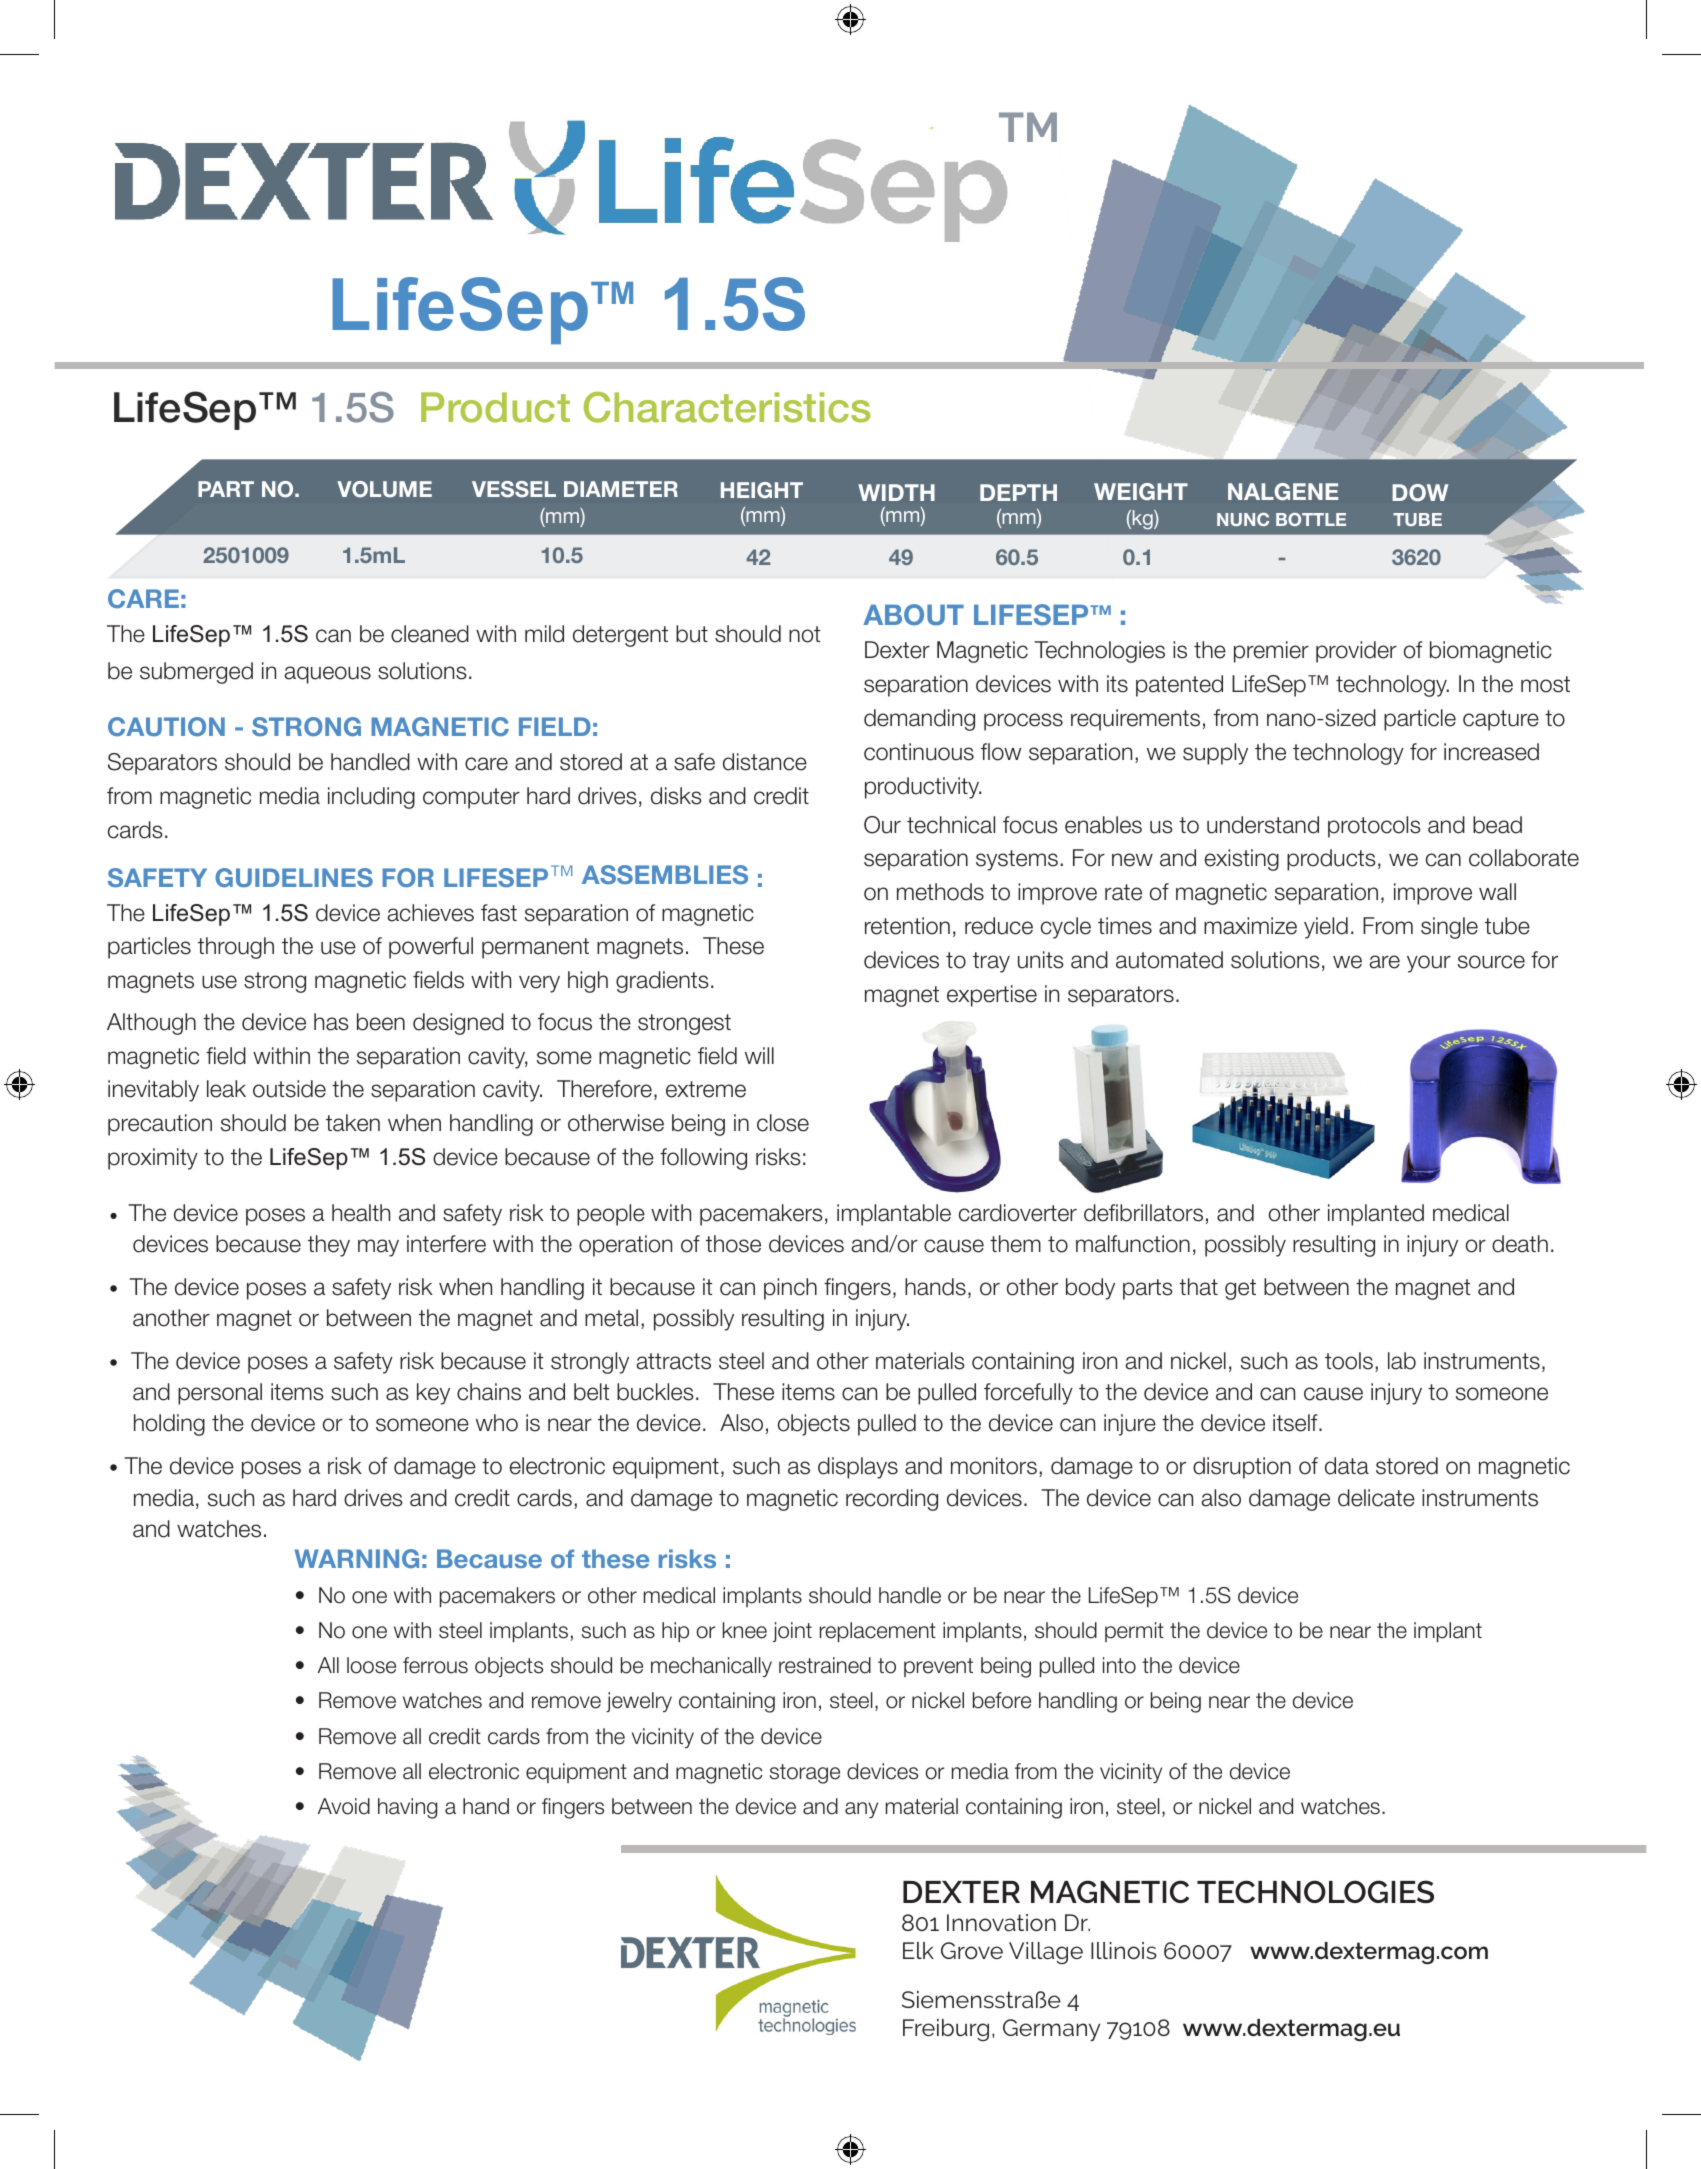  I want to click on displays, so click(858, 1468).
